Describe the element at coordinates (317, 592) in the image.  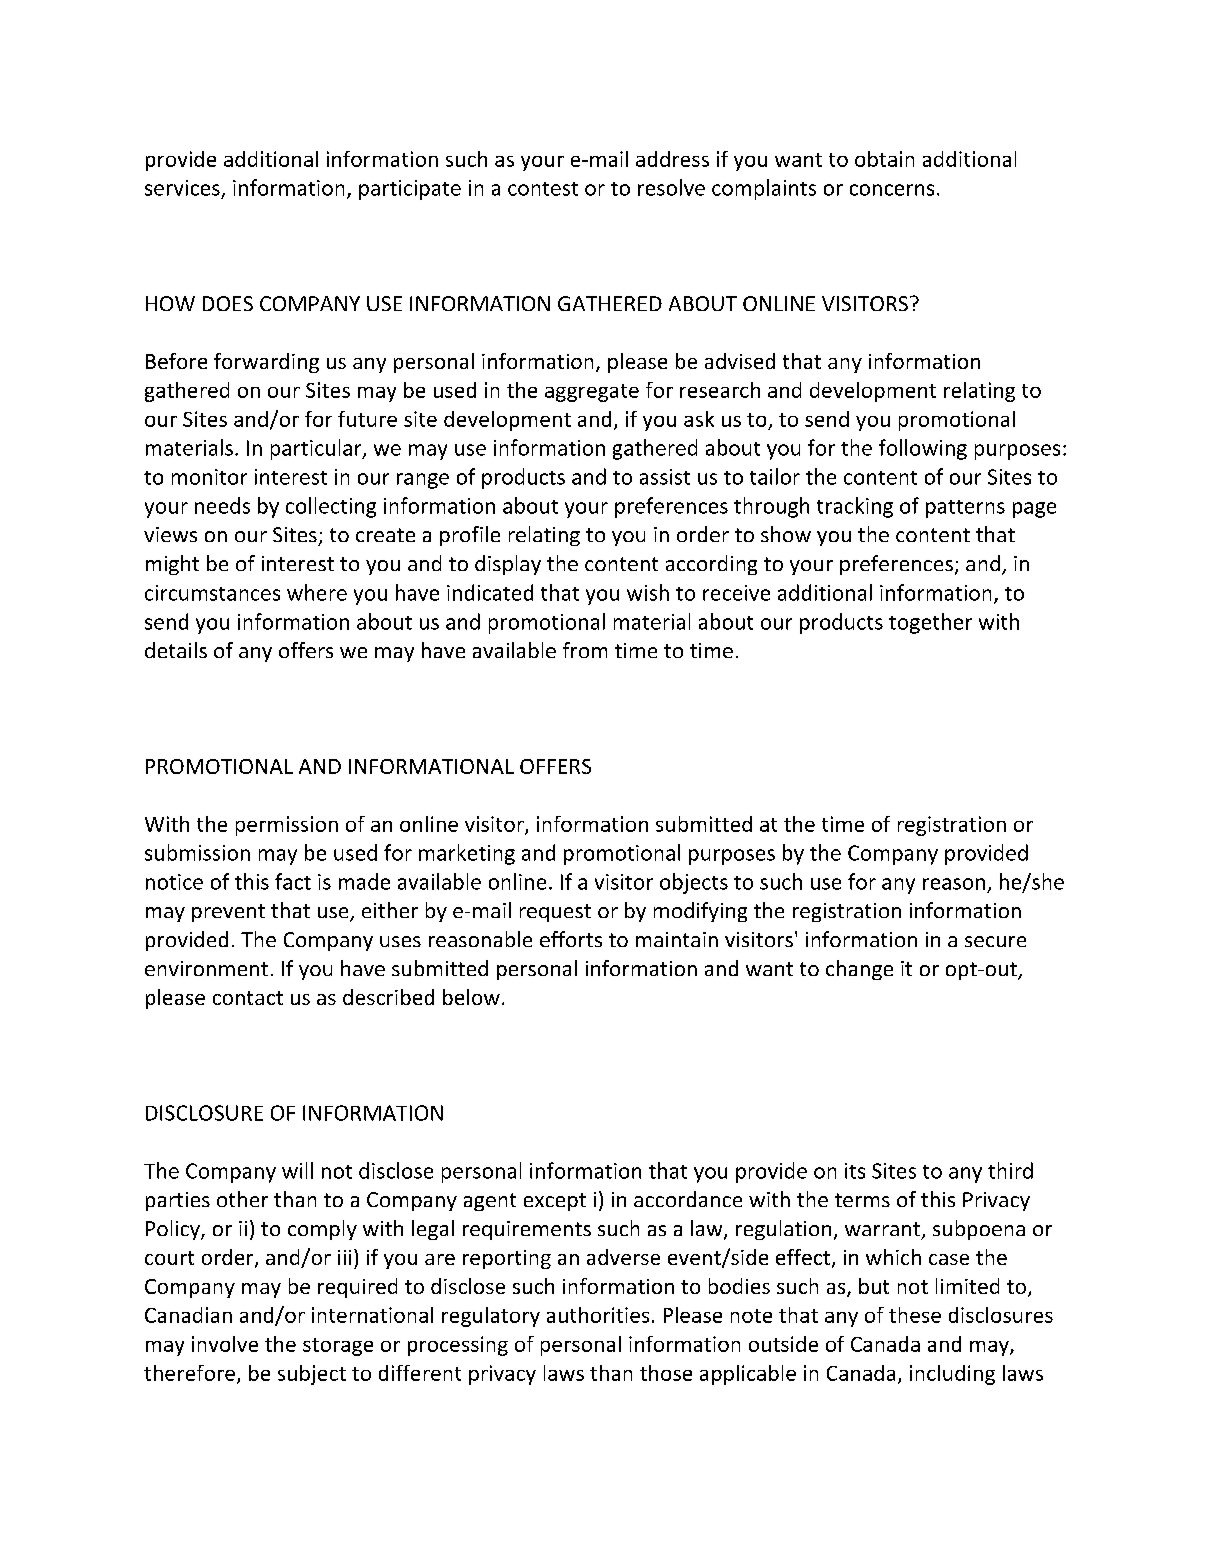
I see `where` at that location.
